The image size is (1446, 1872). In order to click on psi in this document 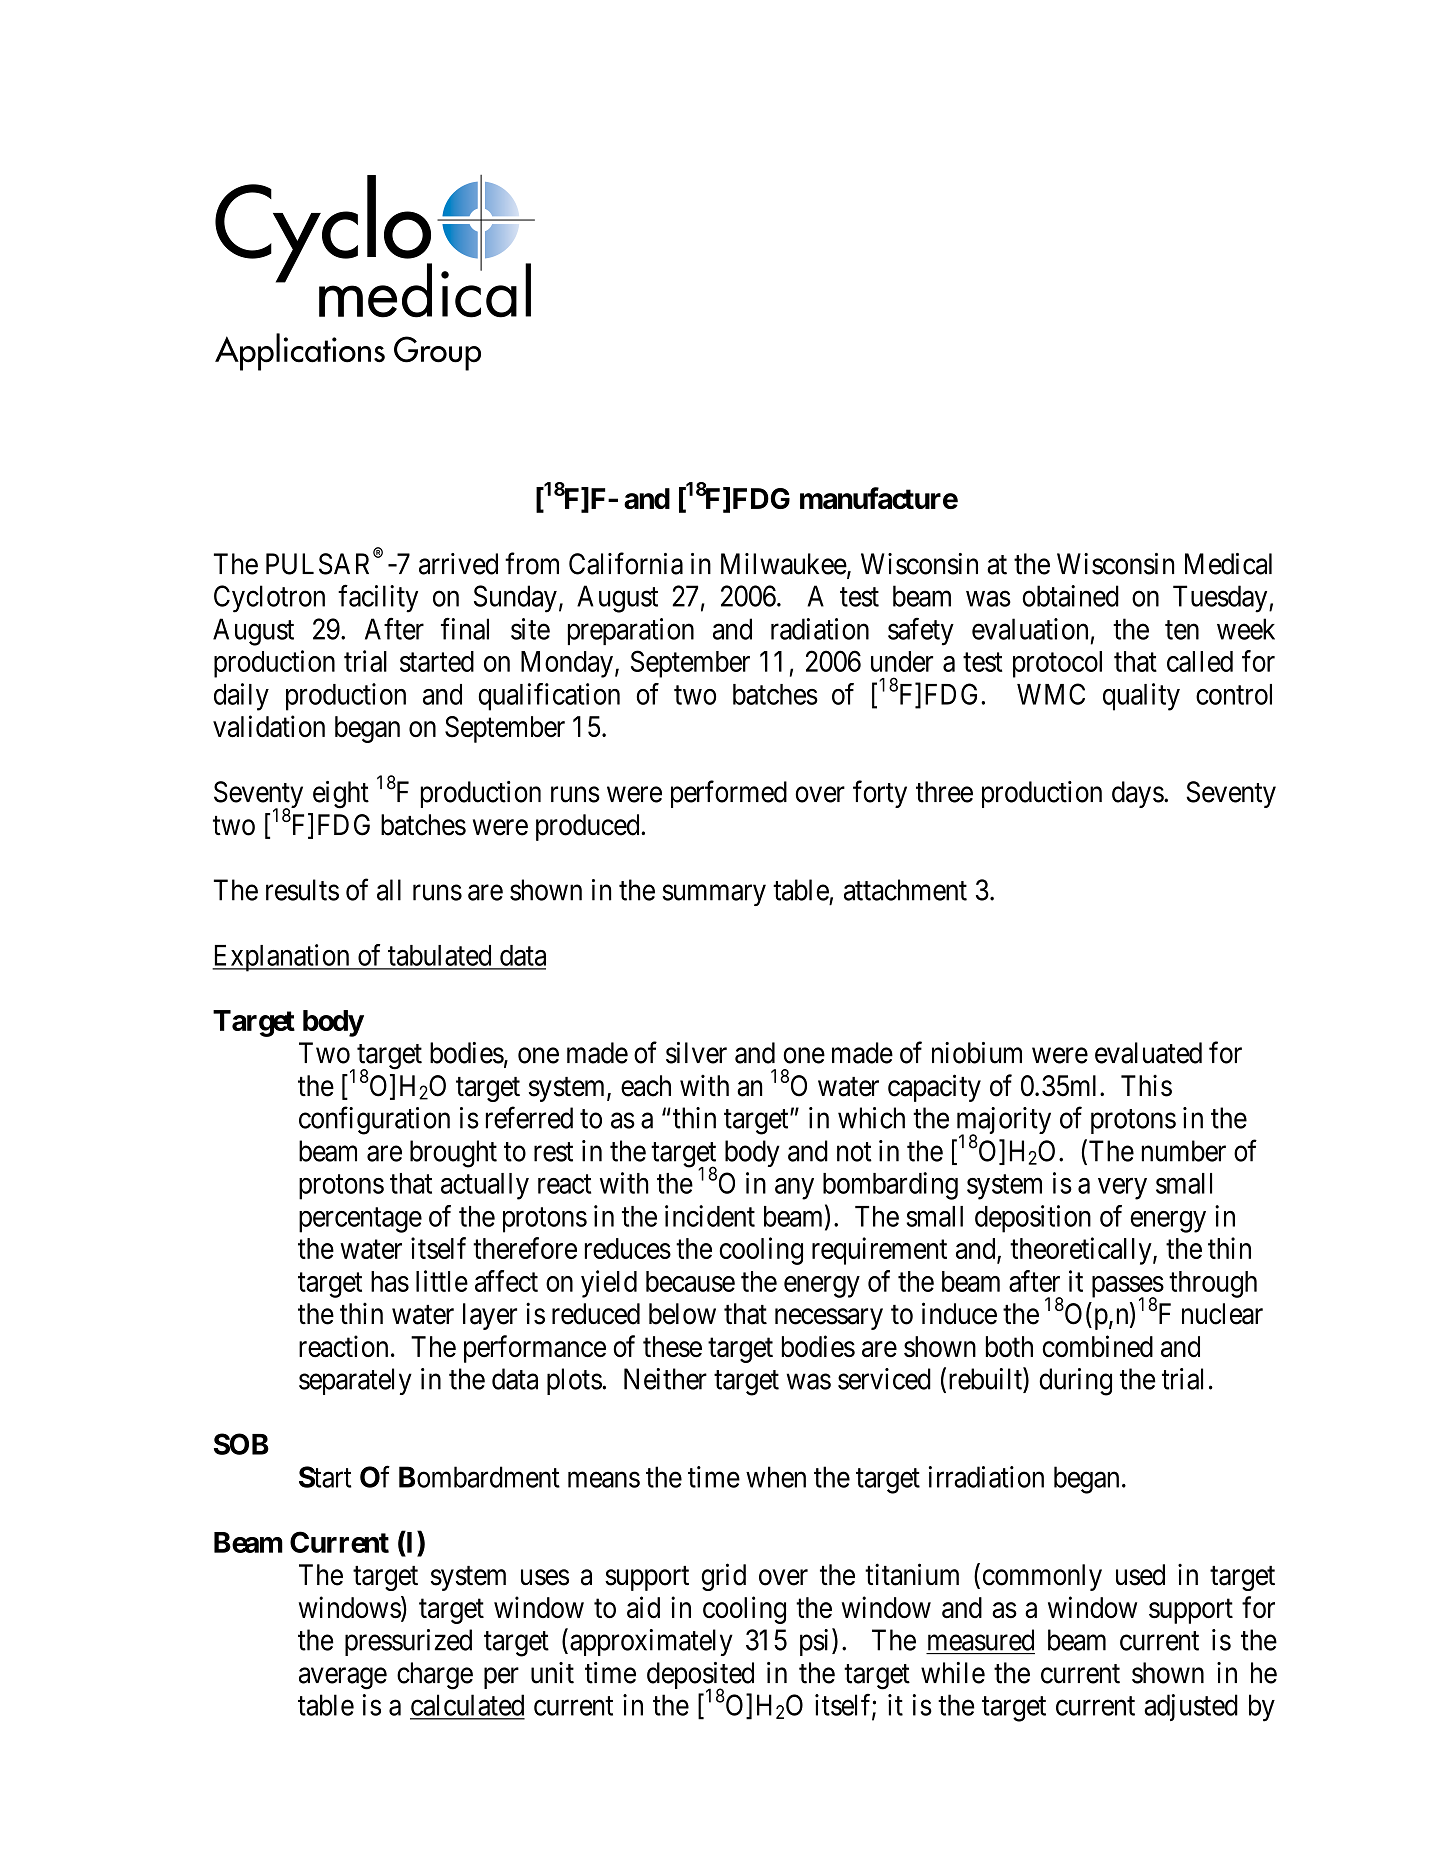, I will do `click(816, 1642)`.
